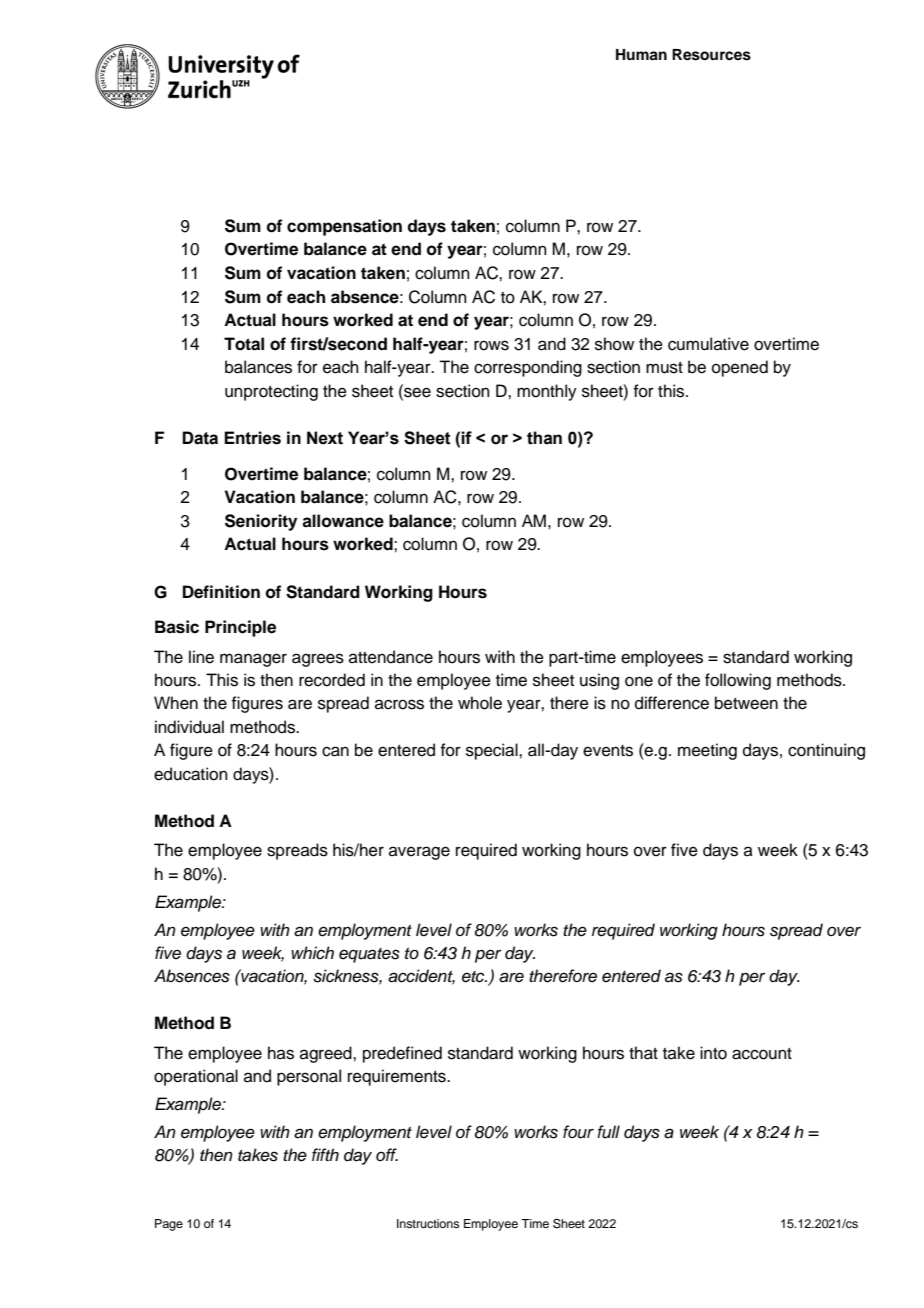  What do you see at coordinates (641, 55) in the screenshot?
I see `Human` at bounding box center [641, 55].
